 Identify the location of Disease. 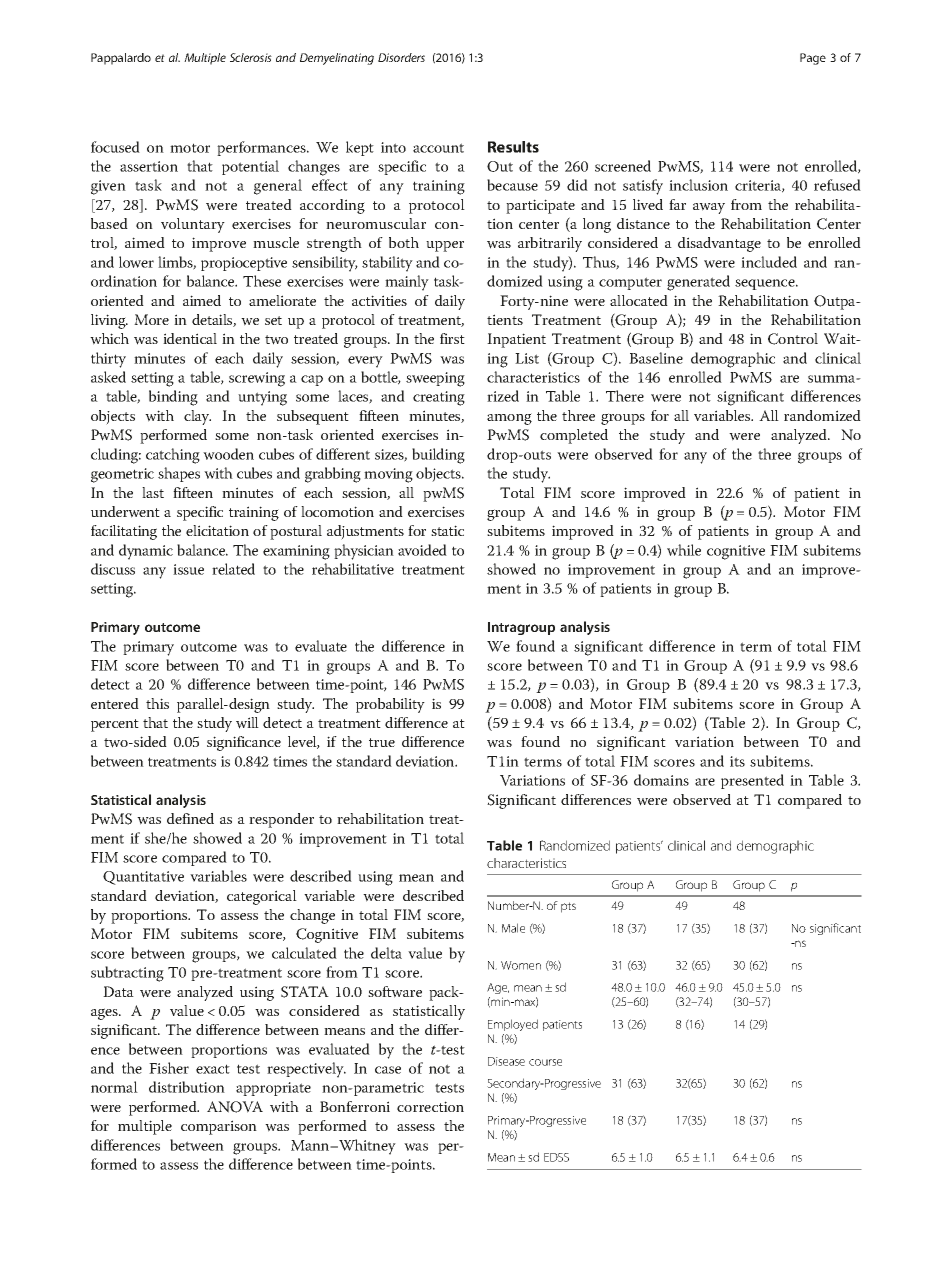
(506, 1061).
